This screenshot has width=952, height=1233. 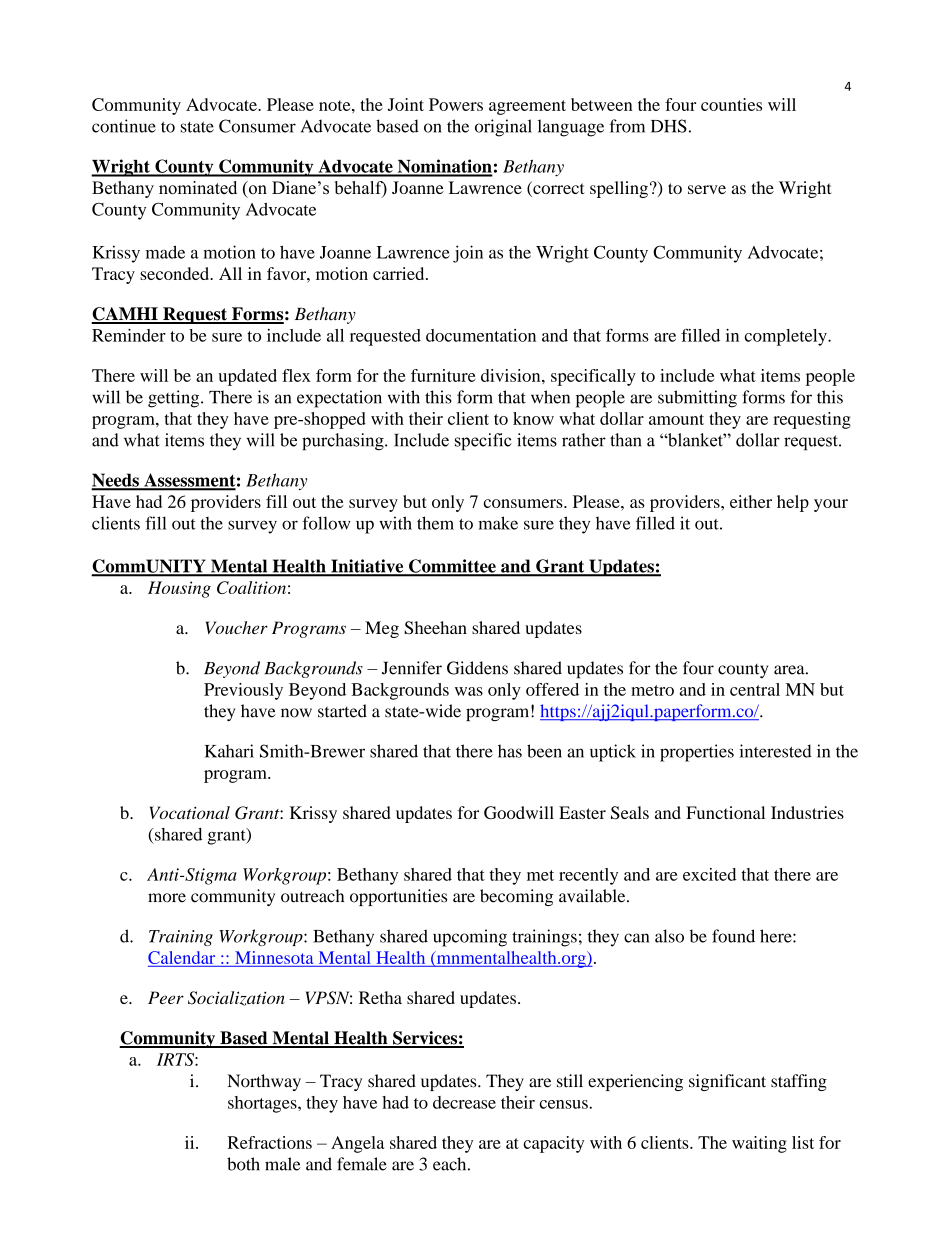 I want to click on waiting, so click(x=759, y=1144).
